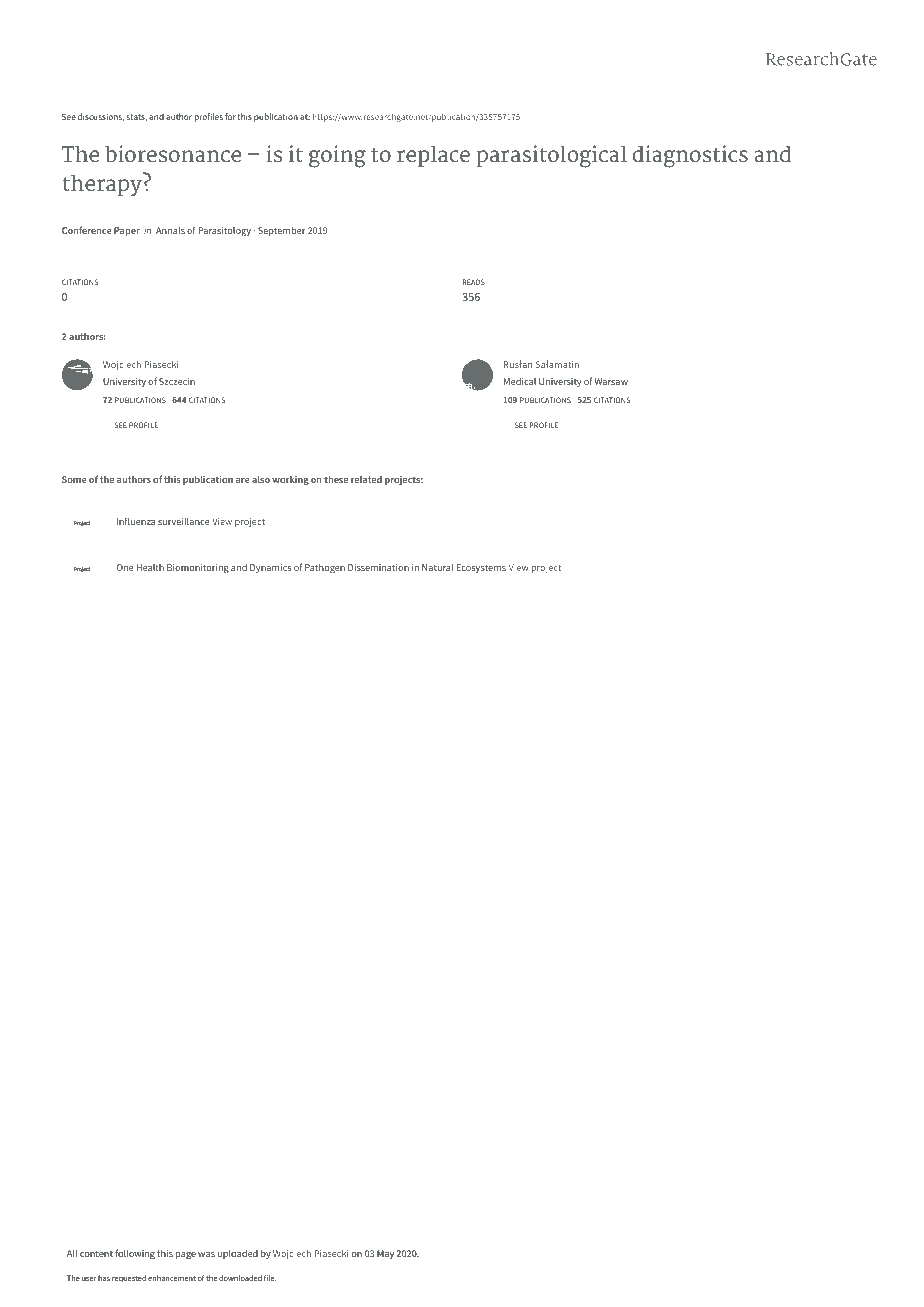  What do you see at coordinates (366, 479) in the image?
I see `related` at bounding box center [366, 479].
